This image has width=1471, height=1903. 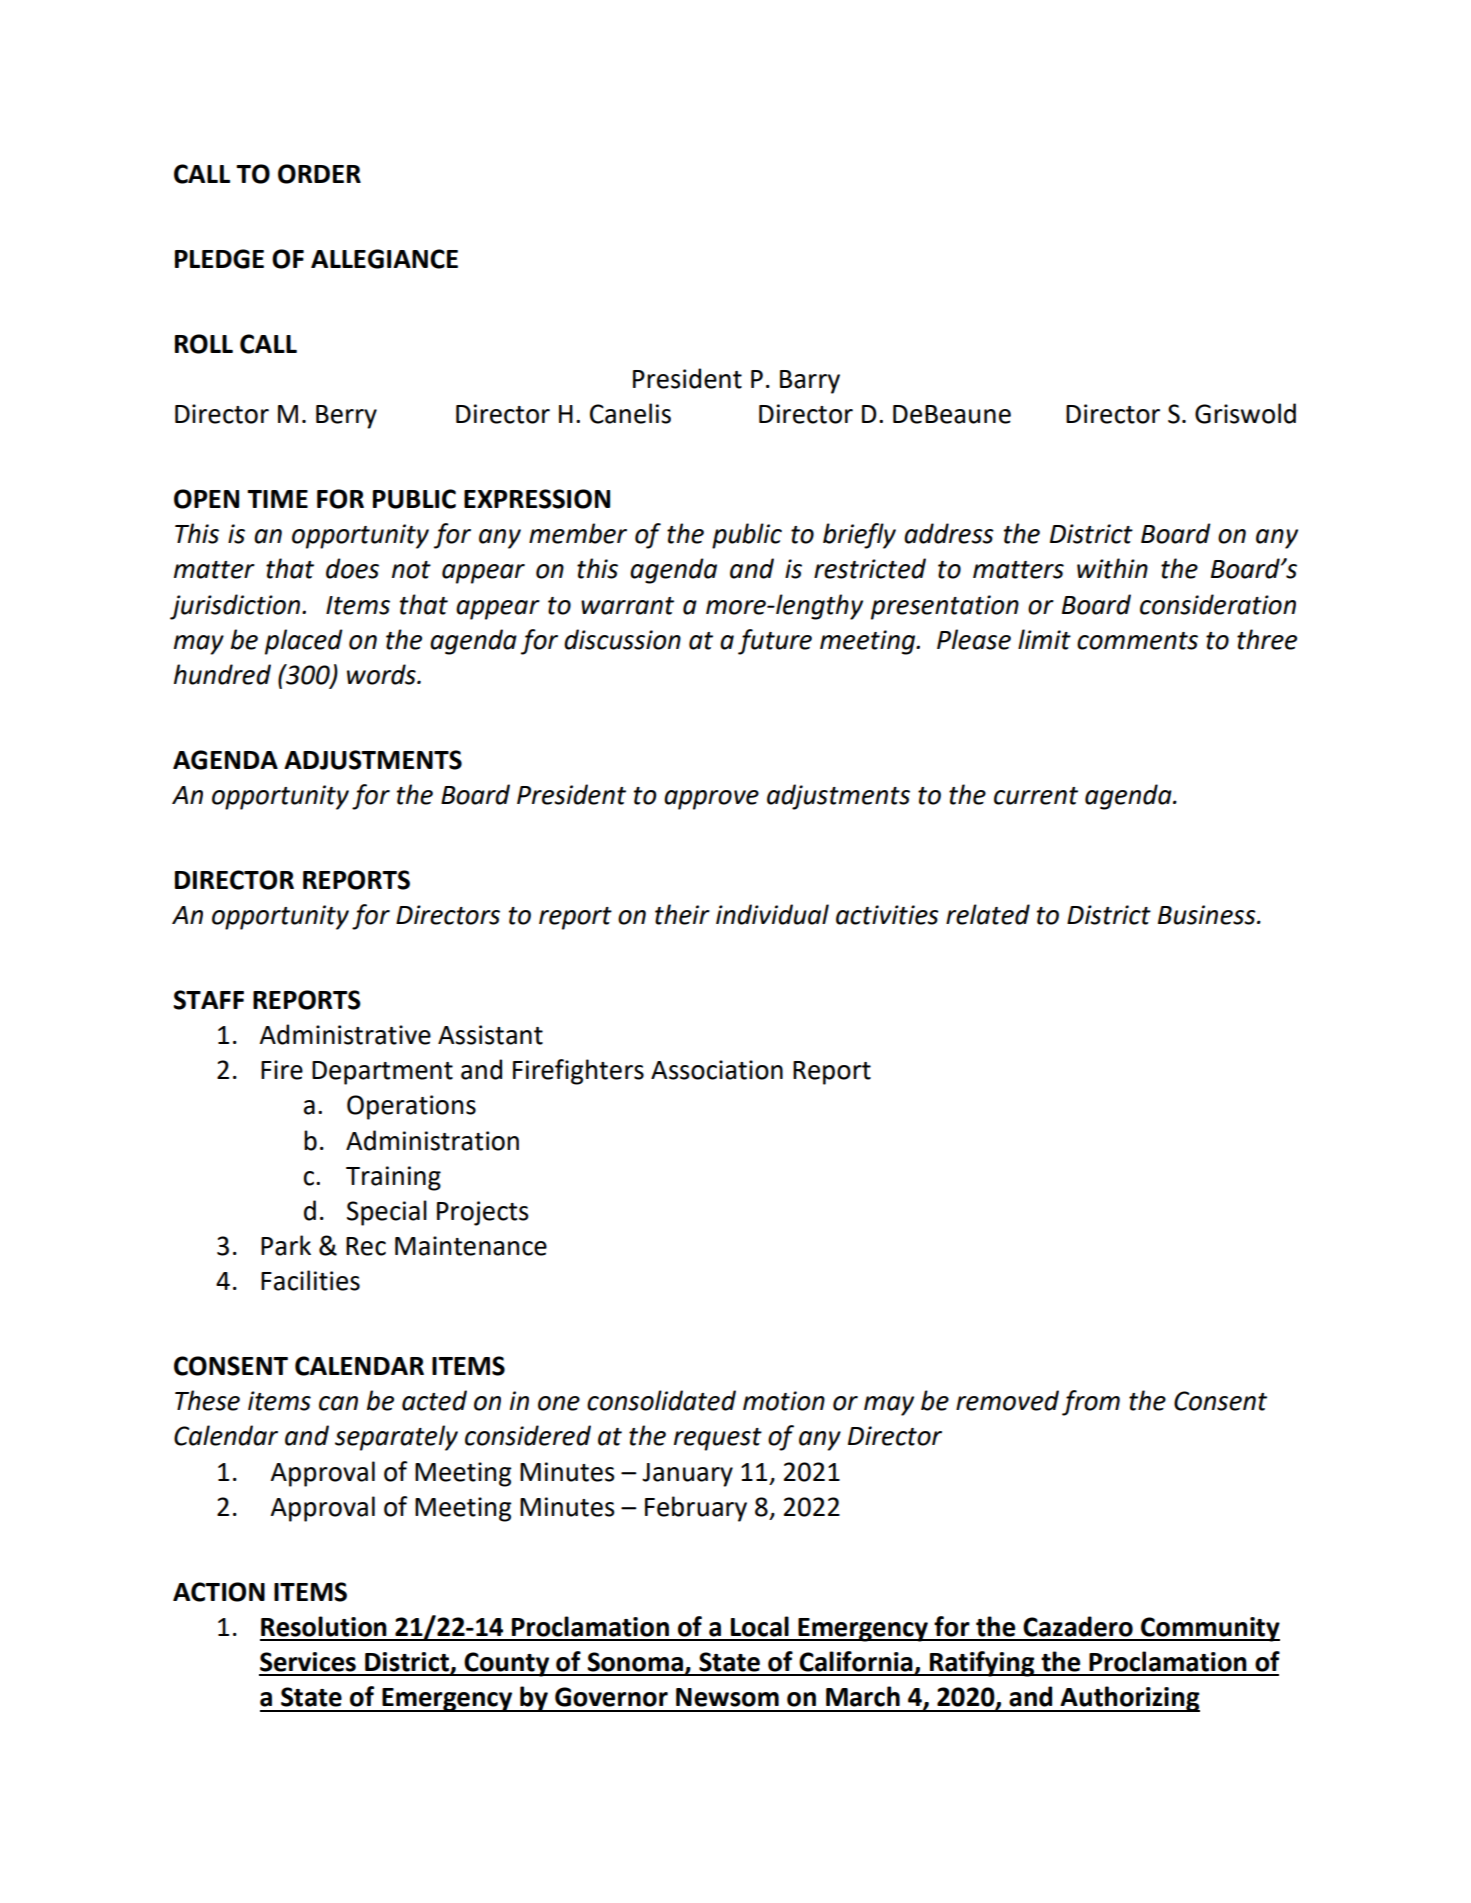 I want to click on Association, so click(x=717, y=1070).
